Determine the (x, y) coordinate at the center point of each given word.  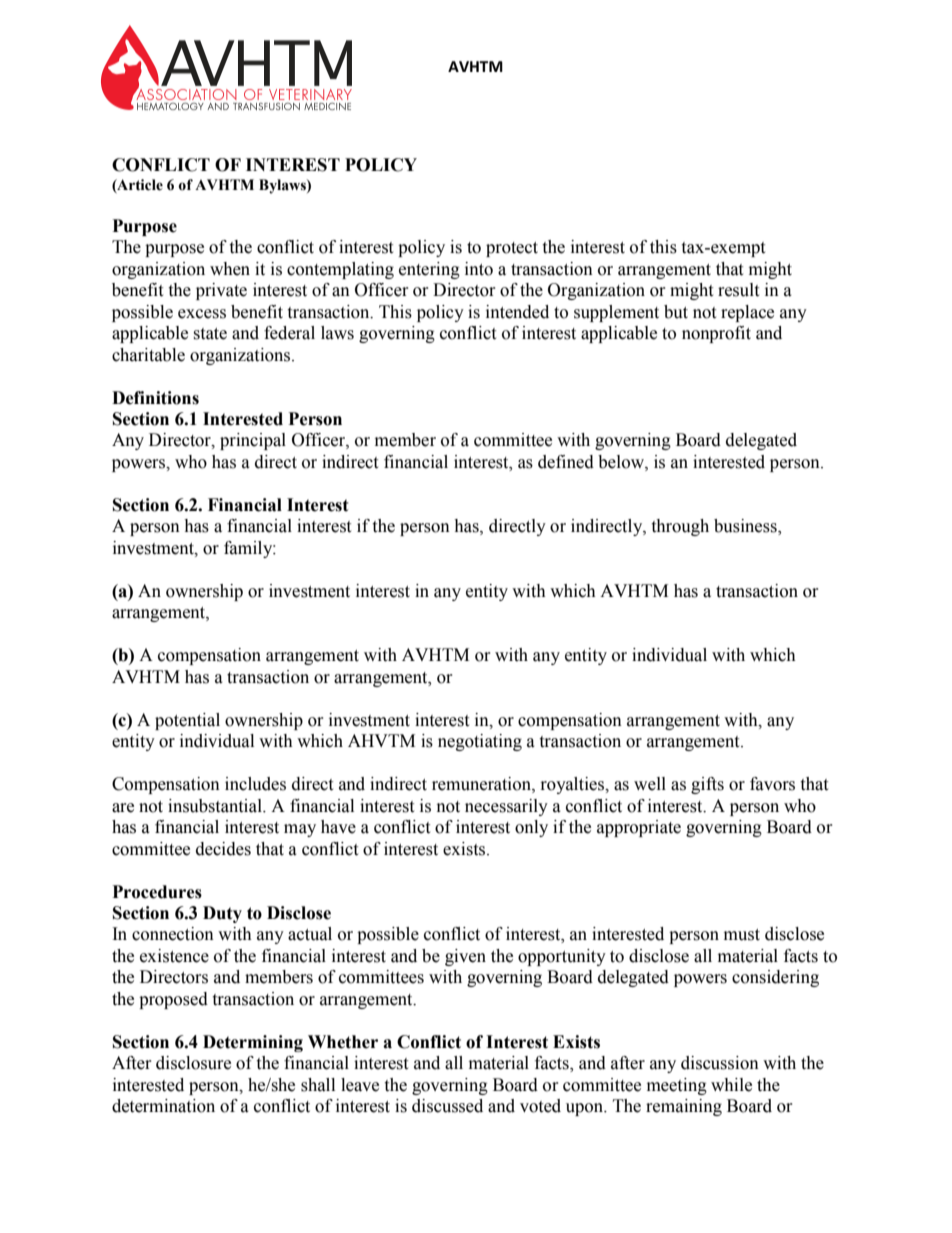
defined (566, 462)
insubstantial (216, 806)
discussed (447, 1106)
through (680, 527)
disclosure (193, 1063)
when (230, 269)
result (738, 290)
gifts (707, 785)
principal (253, 441)
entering (429, 270)
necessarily (506, 807)
